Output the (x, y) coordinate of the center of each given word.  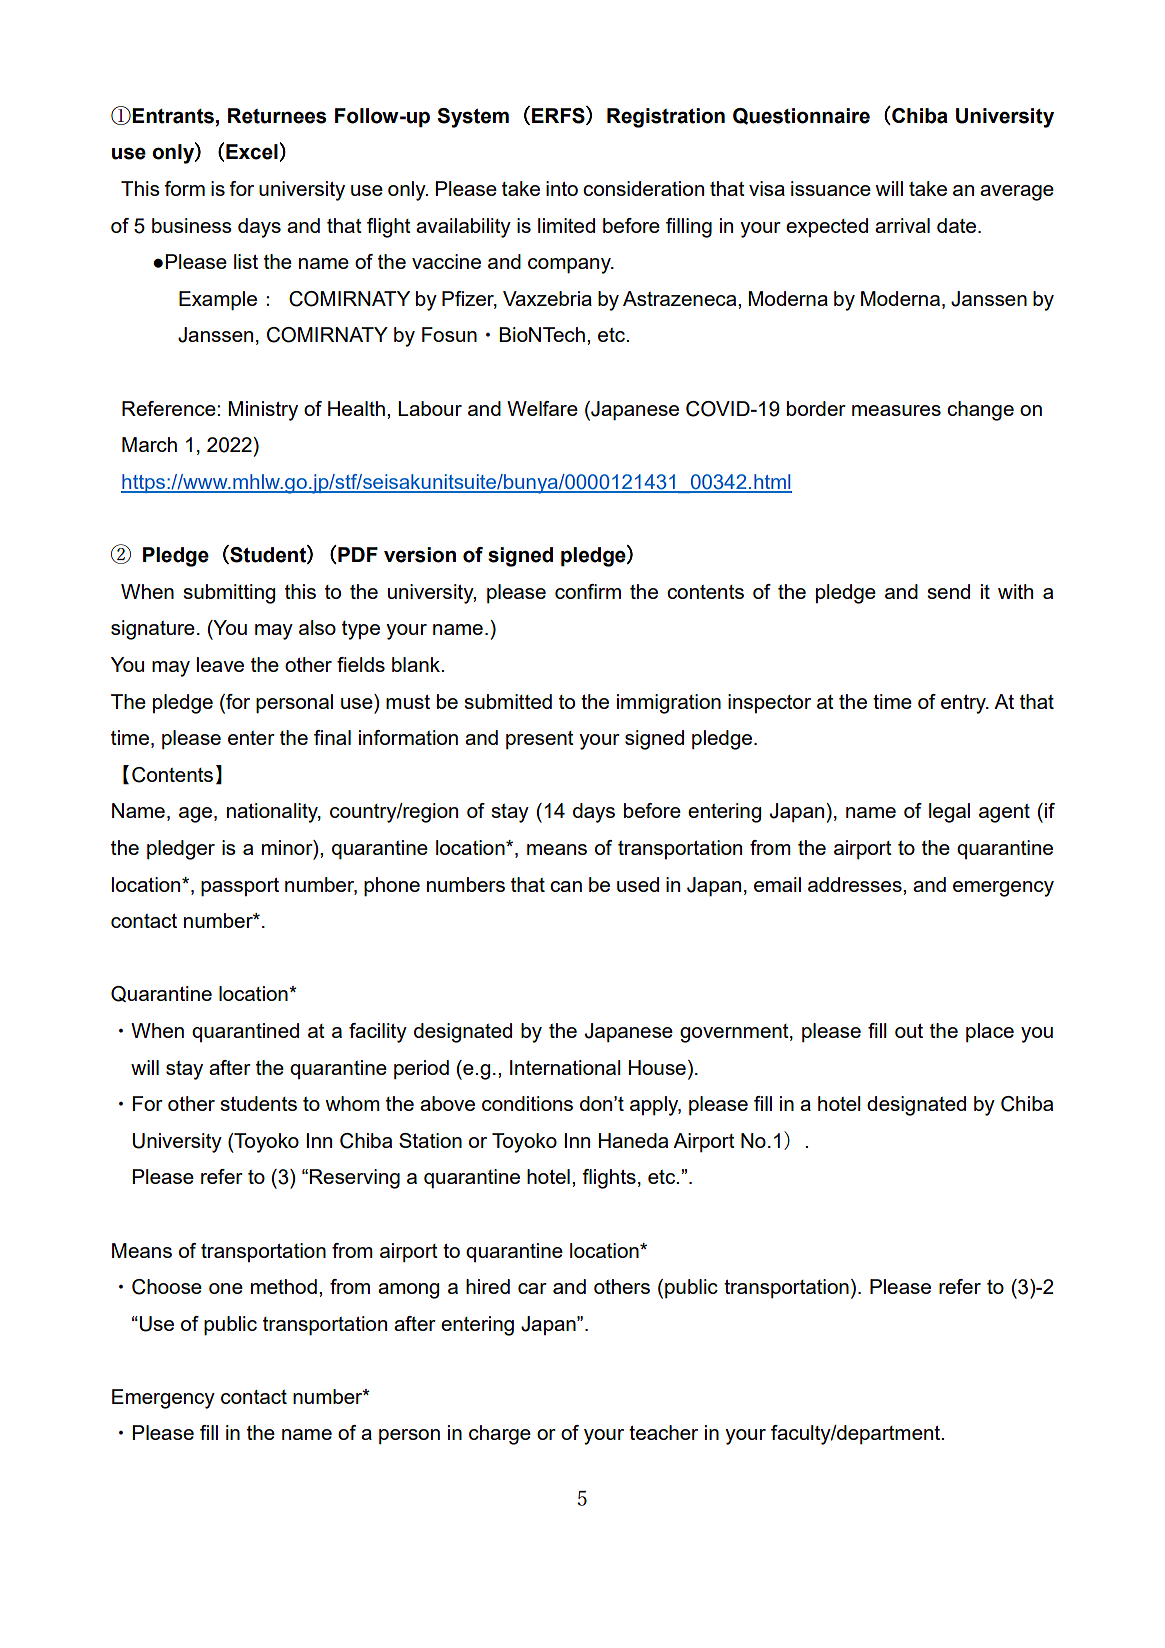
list (246, 261)
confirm (588, 591)
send (948, 591)
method (284, 1286)
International (565, 1067)
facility (378, 1033)
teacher (663, 1432)
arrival (902, 225)
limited (566, 225)
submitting (229, 594)
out (909, 1031)
